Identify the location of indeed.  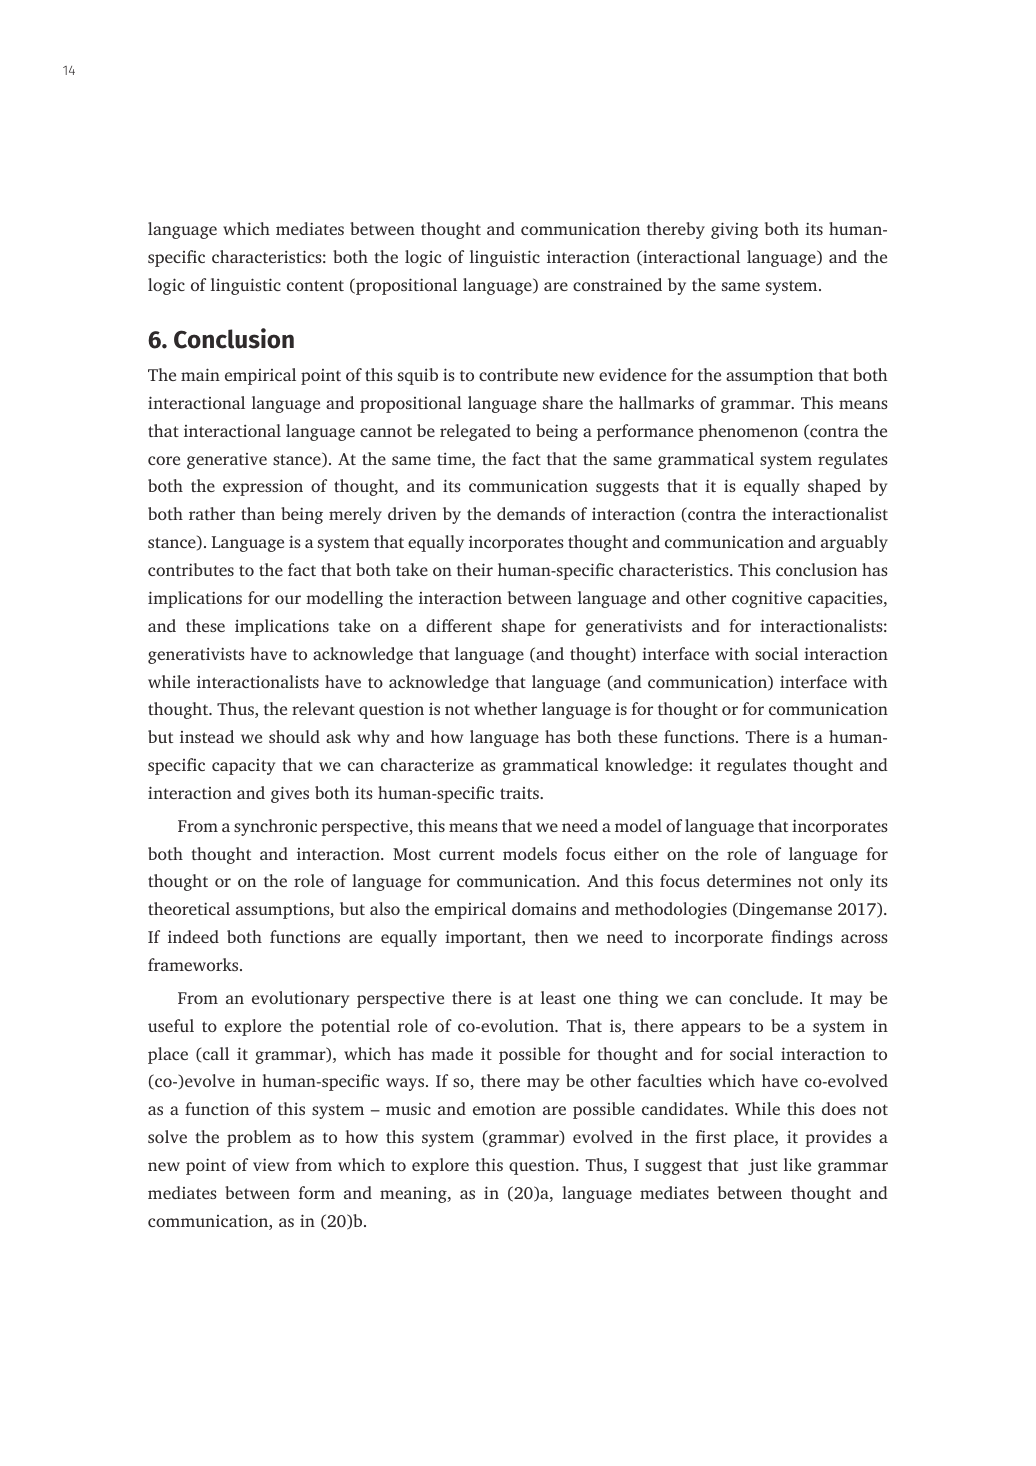
(193, 936).
